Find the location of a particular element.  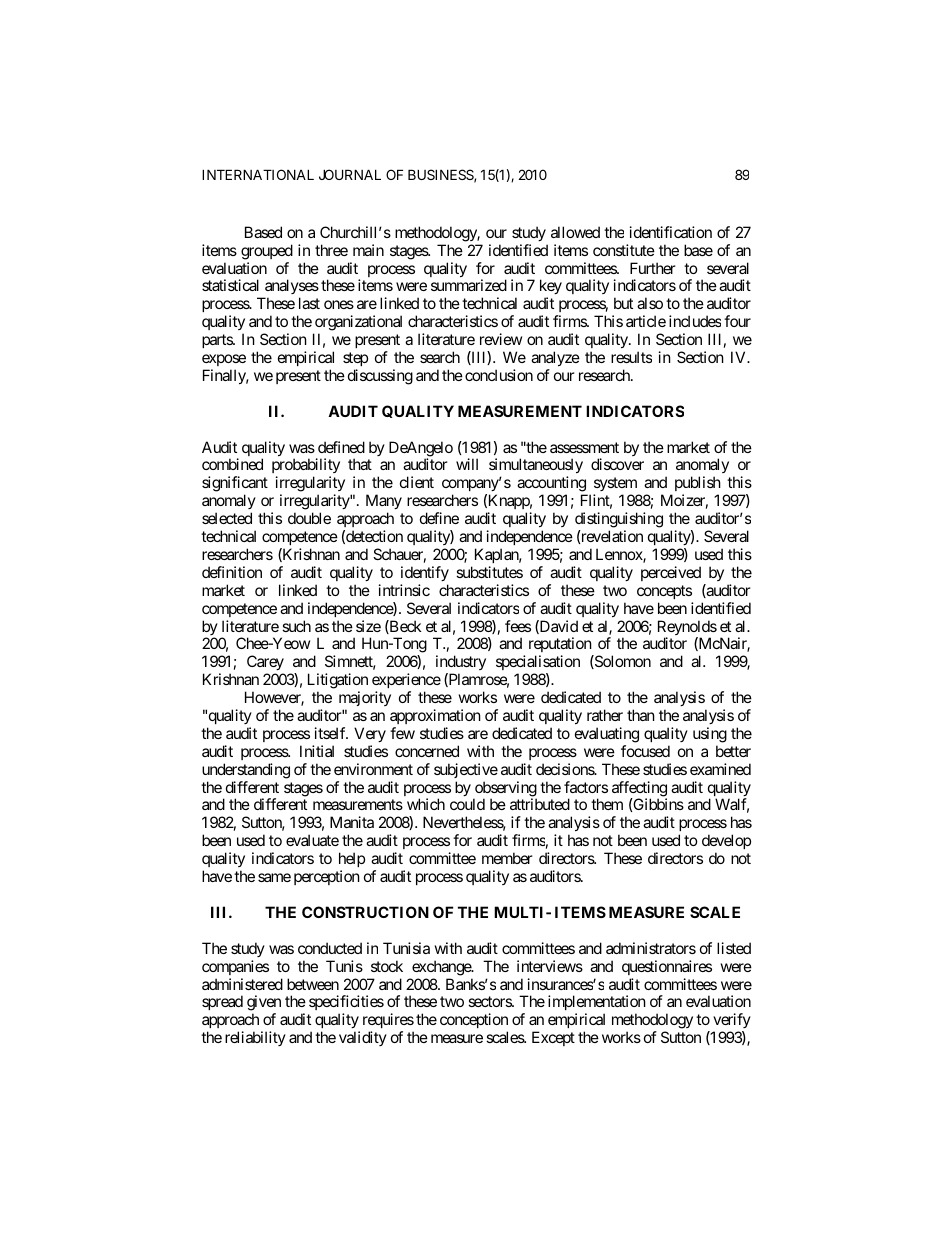

examined is located at coordinates (720, 769).
